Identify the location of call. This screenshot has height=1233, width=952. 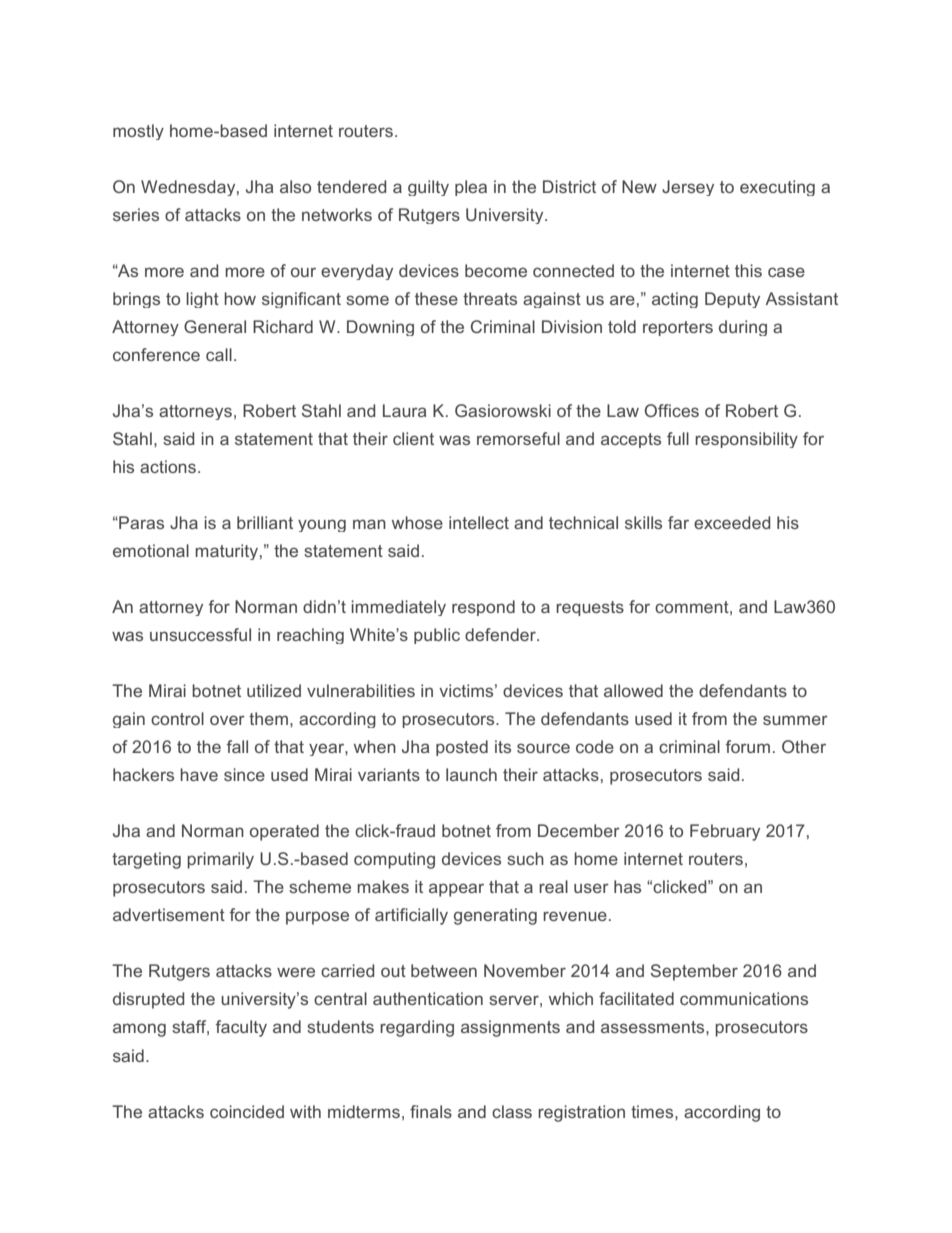
(219, 354).
